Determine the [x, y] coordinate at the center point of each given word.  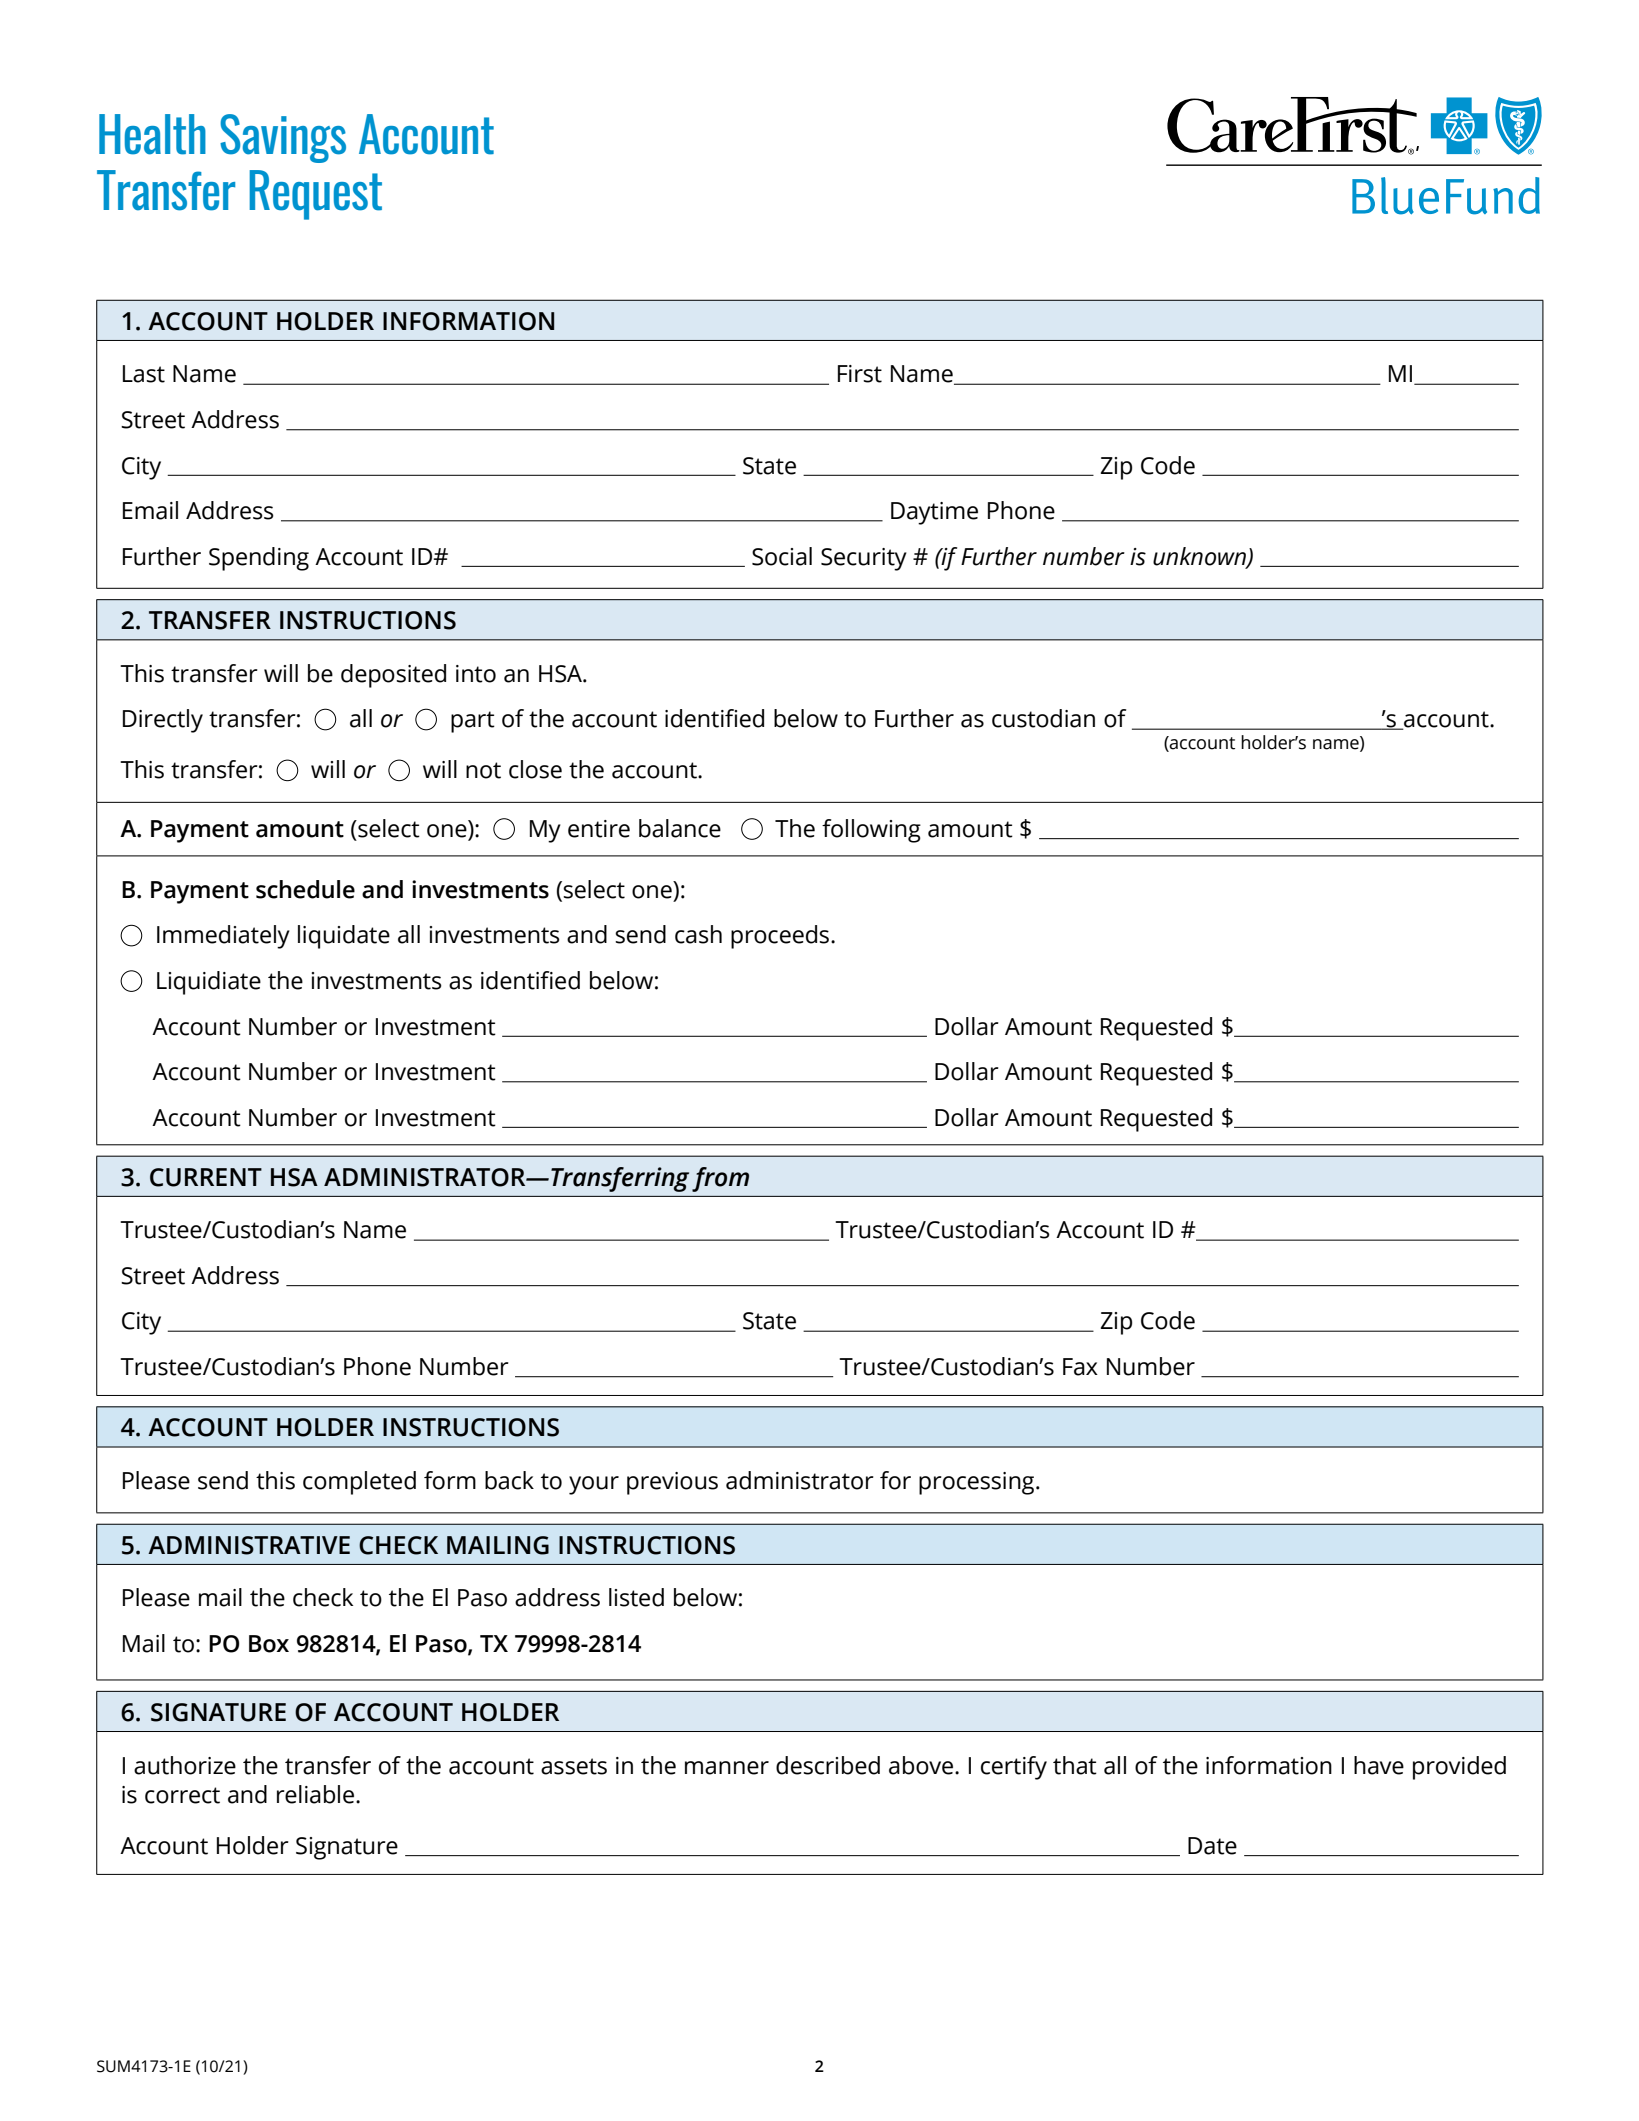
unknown [1200, 557]
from [720, 1179]
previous [672, 1483]
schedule [305, 889]
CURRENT [206, 1177]
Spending [259, 559]
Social [782, 556]
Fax [1080, 1367]
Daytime [934, 513]
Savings [283, 138]
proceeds [781, 937]
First [860, 374]
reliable [317, 1794]
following [871, 831]
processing [978, 1483]
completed [359, 1483]
